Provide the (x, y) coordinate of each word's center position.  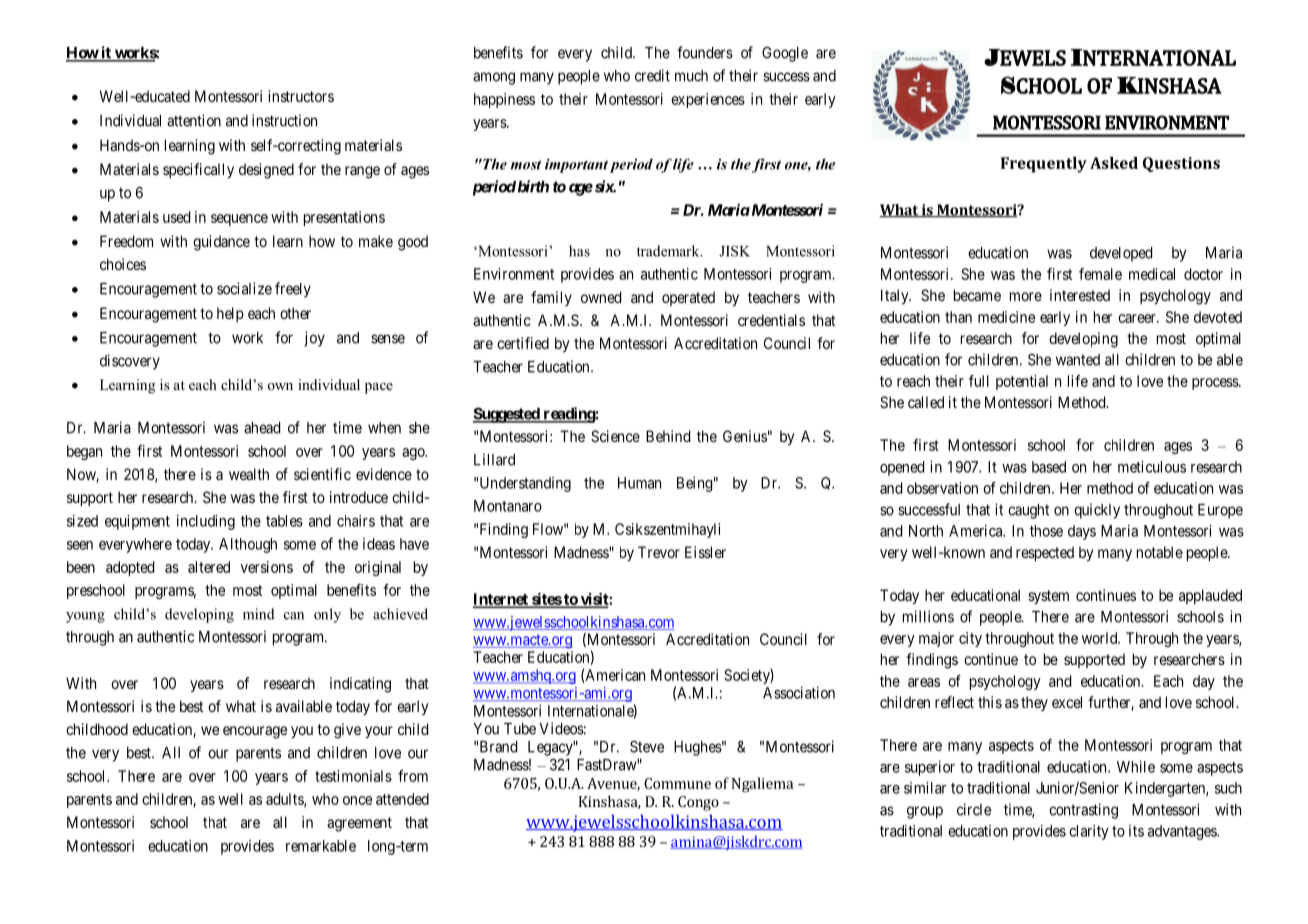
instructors (301, 96)
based (1049, 467)
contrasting (1083, 811)
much (691, 76)
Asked (1114, 163)
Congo (698, 803)
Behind (668, 436)
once (357, 800)
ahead (262, 428)
